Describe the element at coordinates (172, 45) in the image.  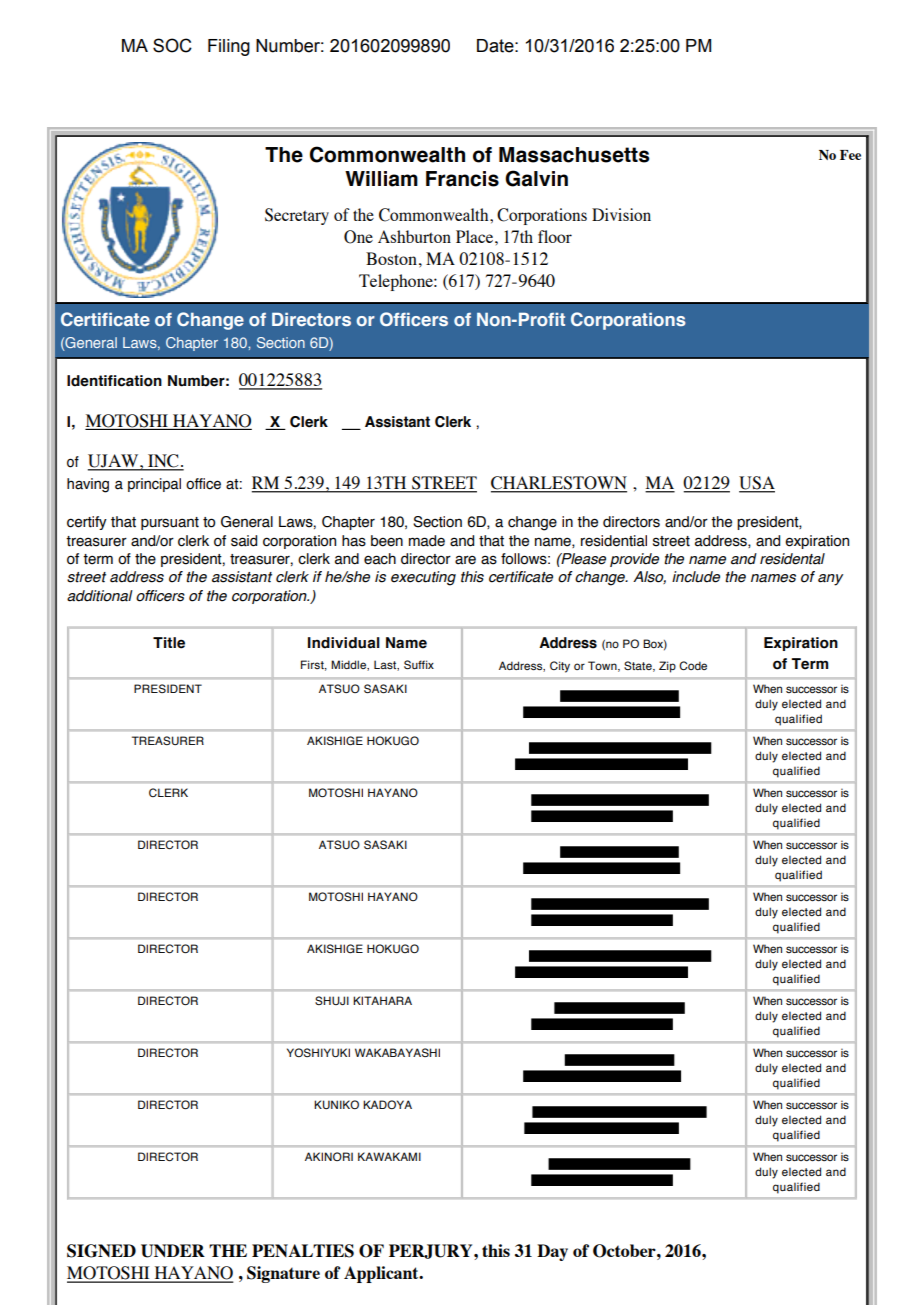
I see `SOC` at that location.
